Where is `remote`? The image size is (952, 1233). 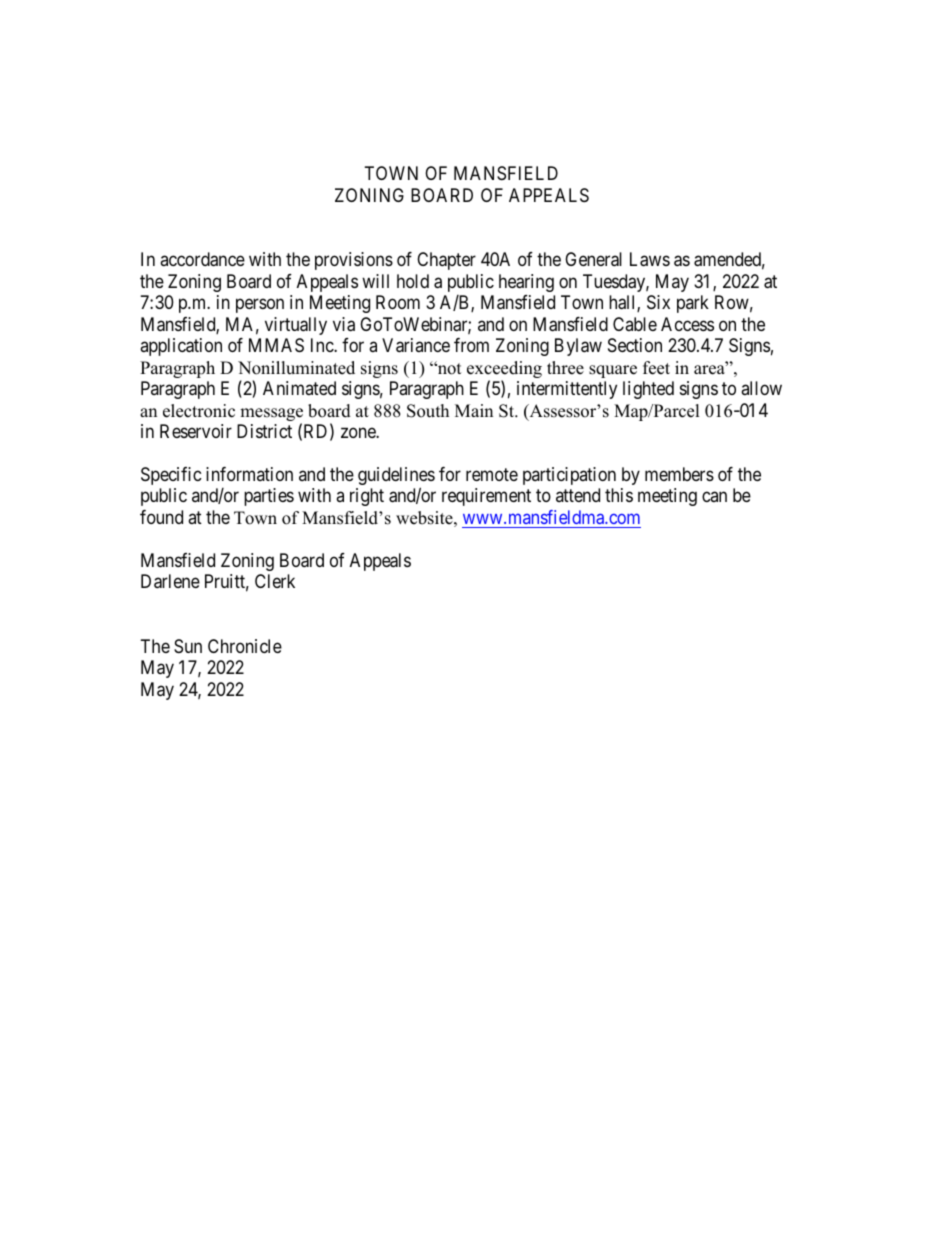
remote is located at coordinates (492, 474).
